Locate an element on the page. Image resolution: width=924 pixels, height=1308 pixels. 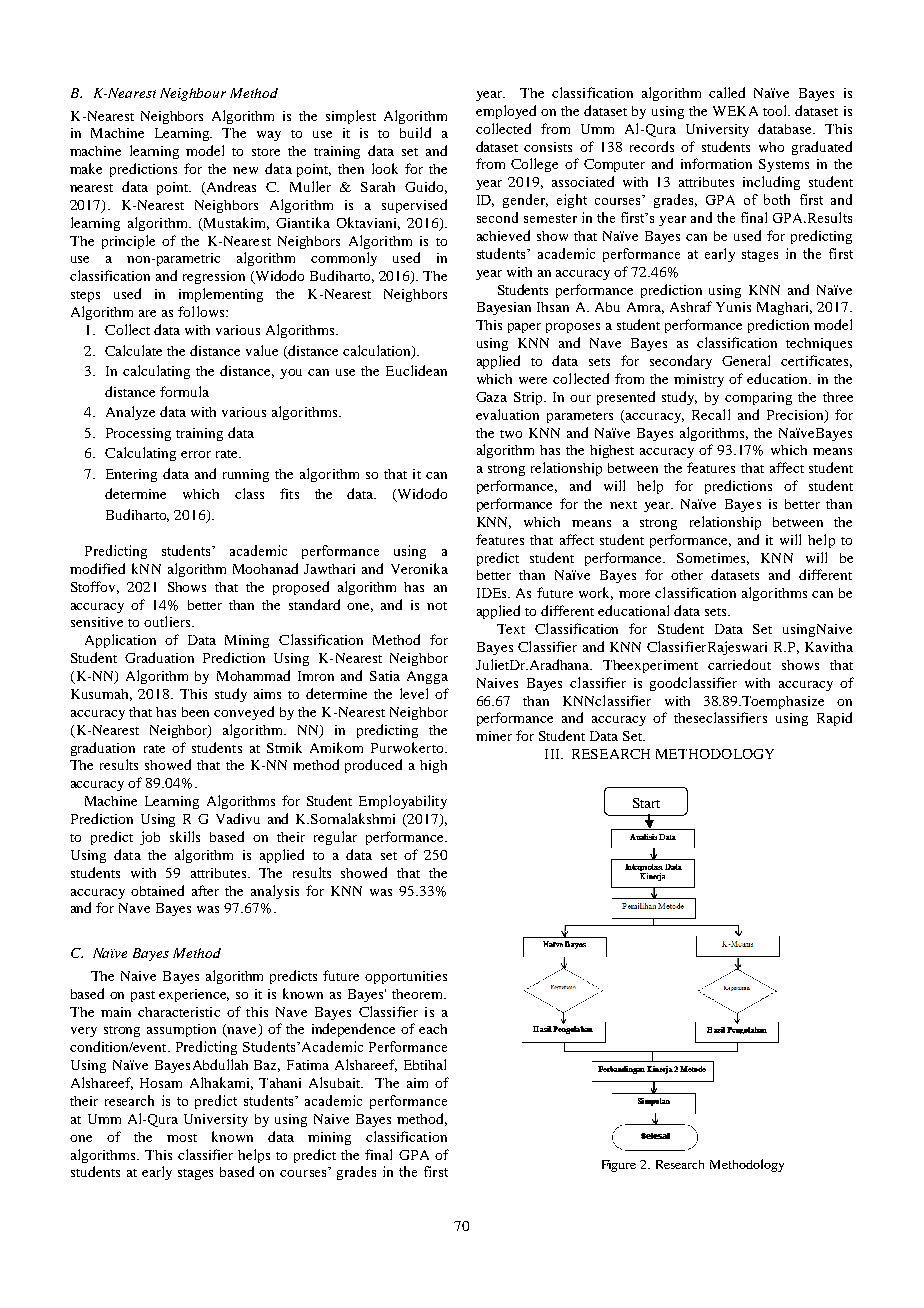
most is located at coordinates (182, 1138).
